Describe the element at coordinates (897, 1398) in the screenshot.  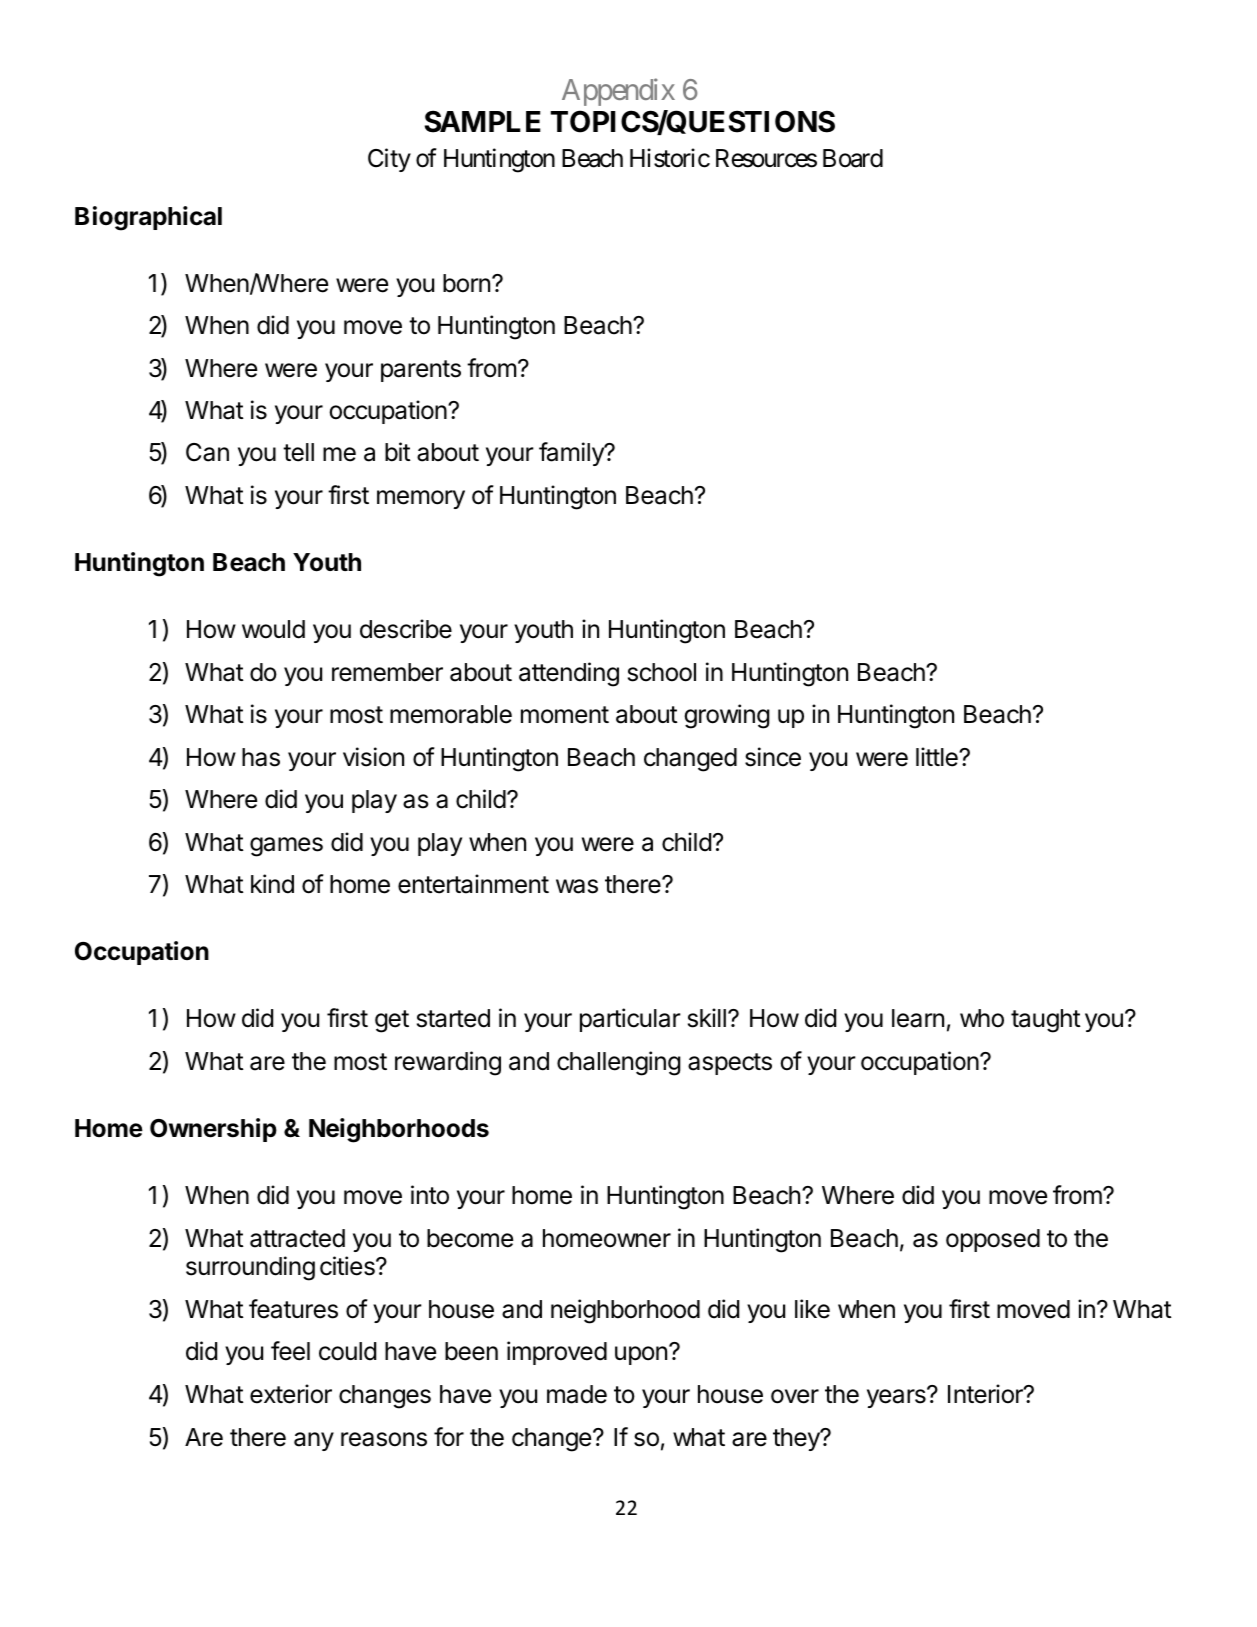
I see `years` at that location.
